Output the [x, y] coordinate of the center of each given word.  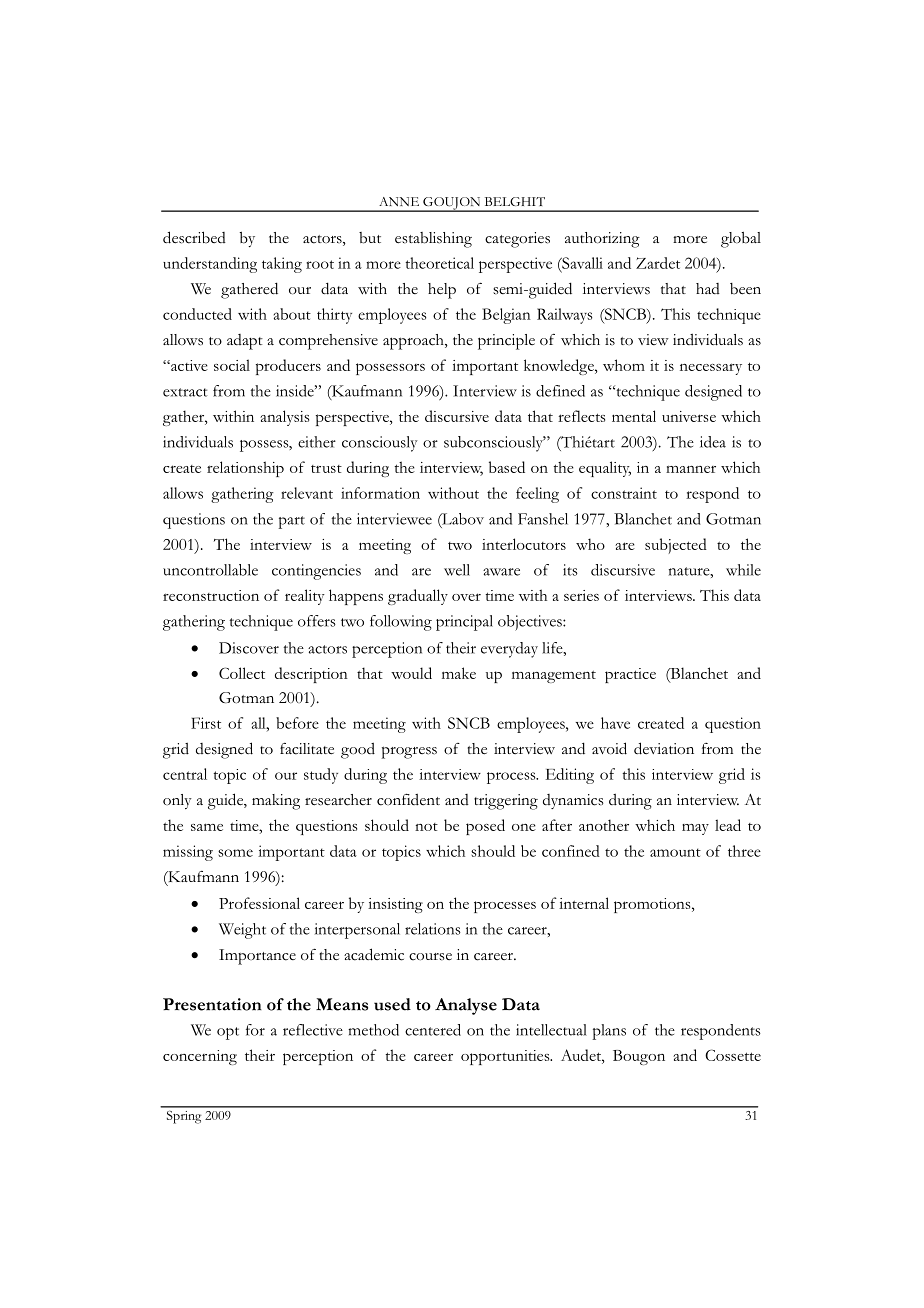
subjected [676, 546]
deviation [664, 748]
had [708, 288]
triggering [506, 802]
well [457, 570]
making [276, 802]
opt [228, 1033]
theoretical [439, 263]
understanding [210, 265]
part [291, 522]
